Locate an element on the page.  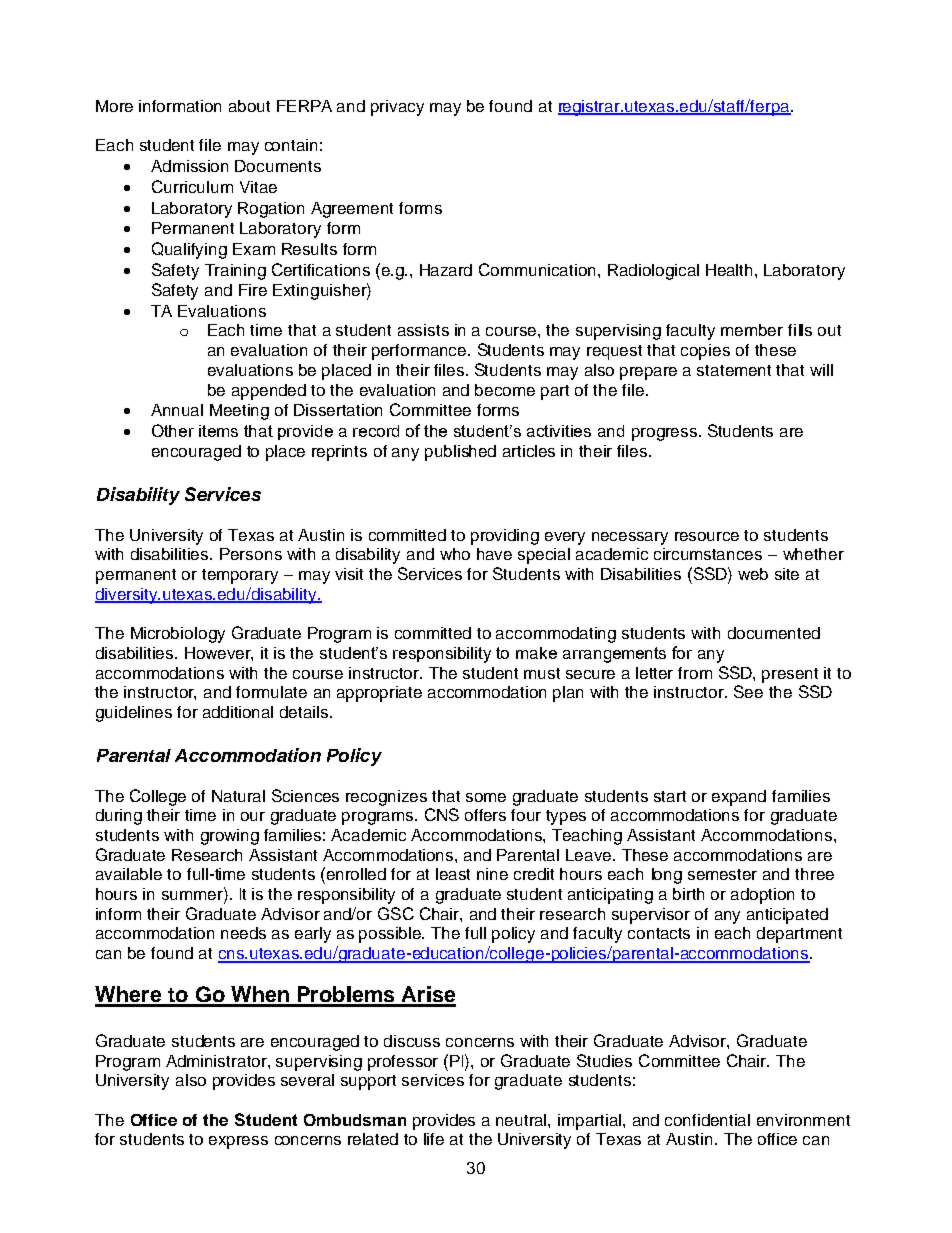
Natural is located at coordinates (238, 796).
